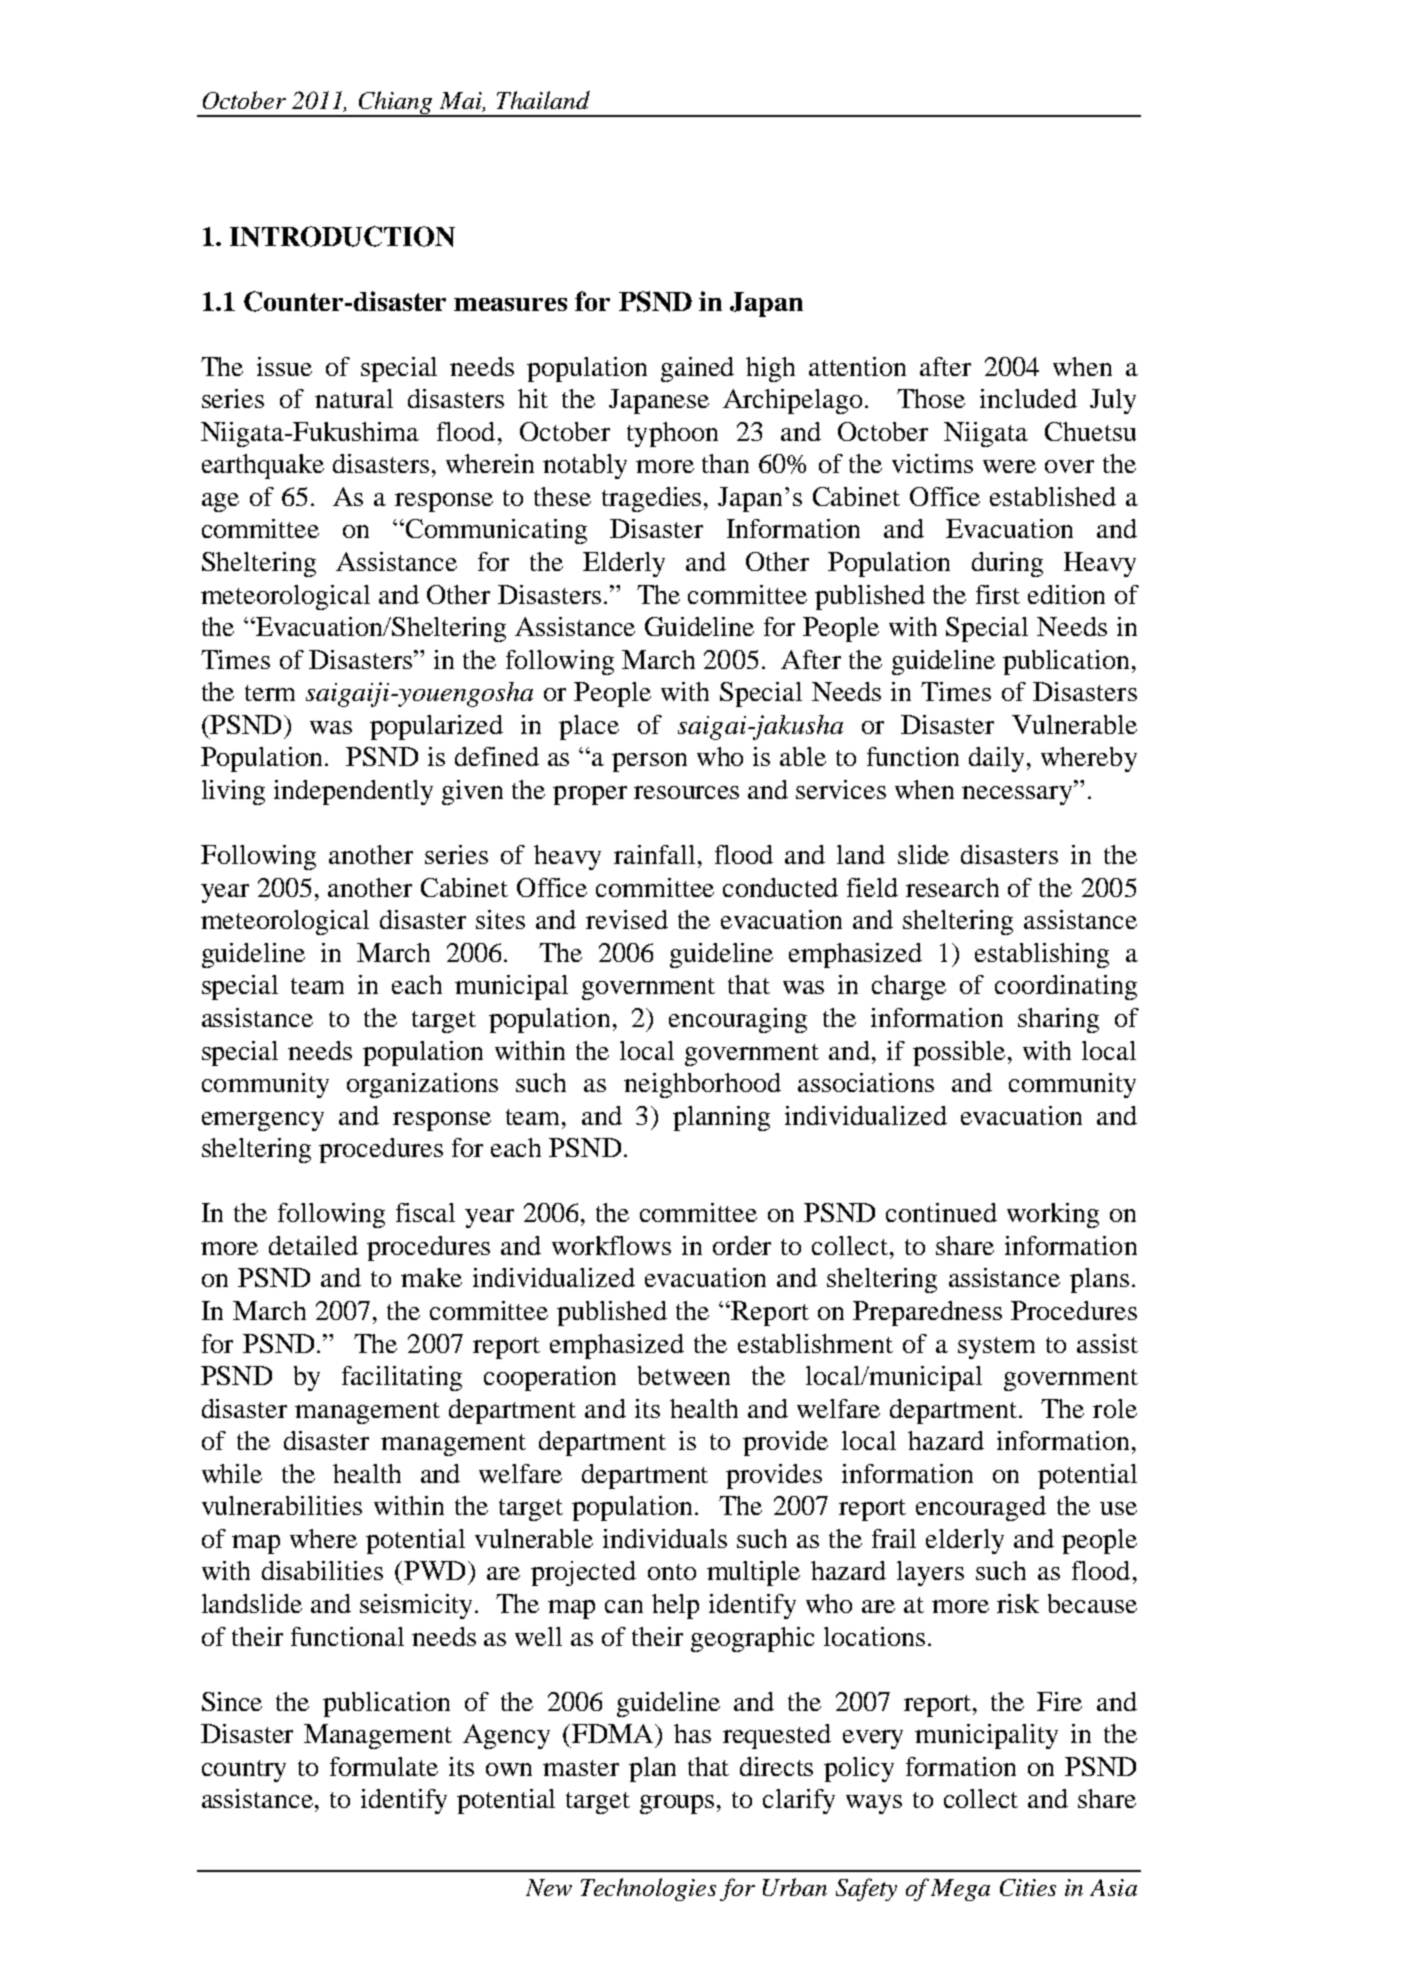  What do you see at coordinates (1028, 398) in the screenshot?
I see `included` at bounding box center [1028, 398].
